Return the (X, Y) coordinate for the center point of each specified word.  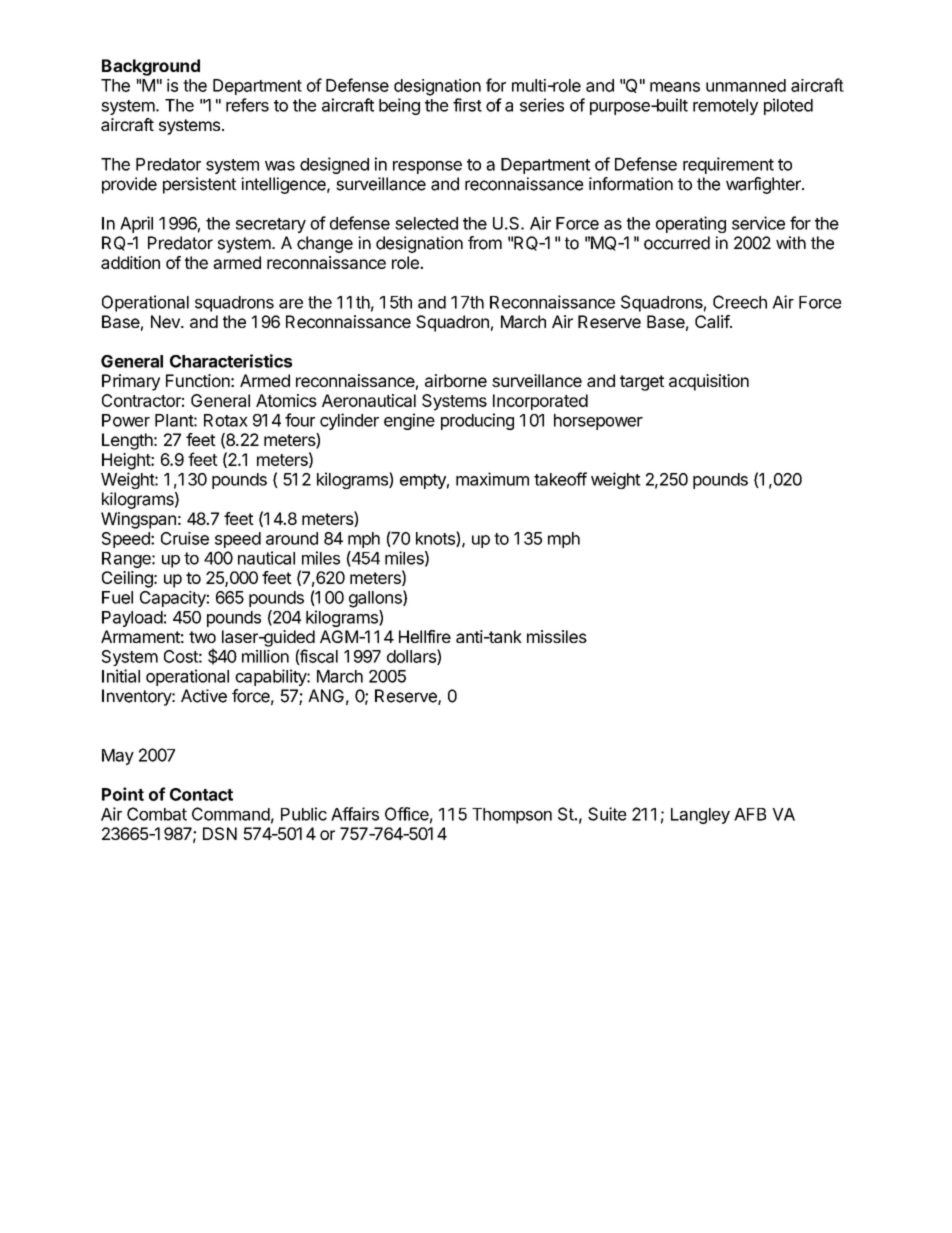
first (467, 105)
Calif (713, 321)
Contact (201, 794)
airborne (456, 380)
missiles (557, 636)
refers (247, 105)
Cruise (185, 538)
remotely (725, 107)
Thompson (512, 816)
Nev (166, 321)
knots (436, 539)
